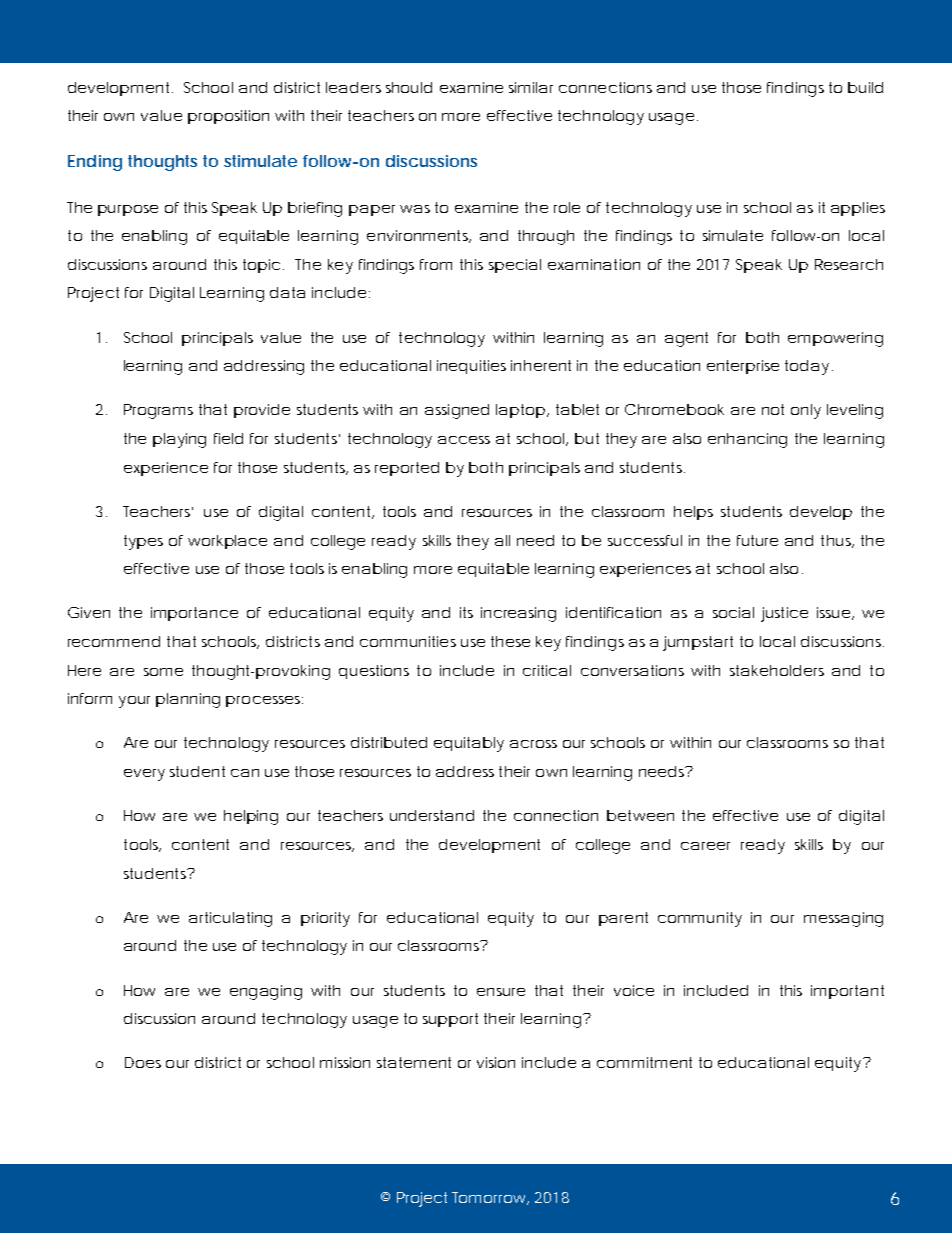 Image resolution: width=952 pixels, height=1233 pixels. What do you see at coordinates (228, 117) in the page?
I see `proposition` at bounding box center [228, 117].
